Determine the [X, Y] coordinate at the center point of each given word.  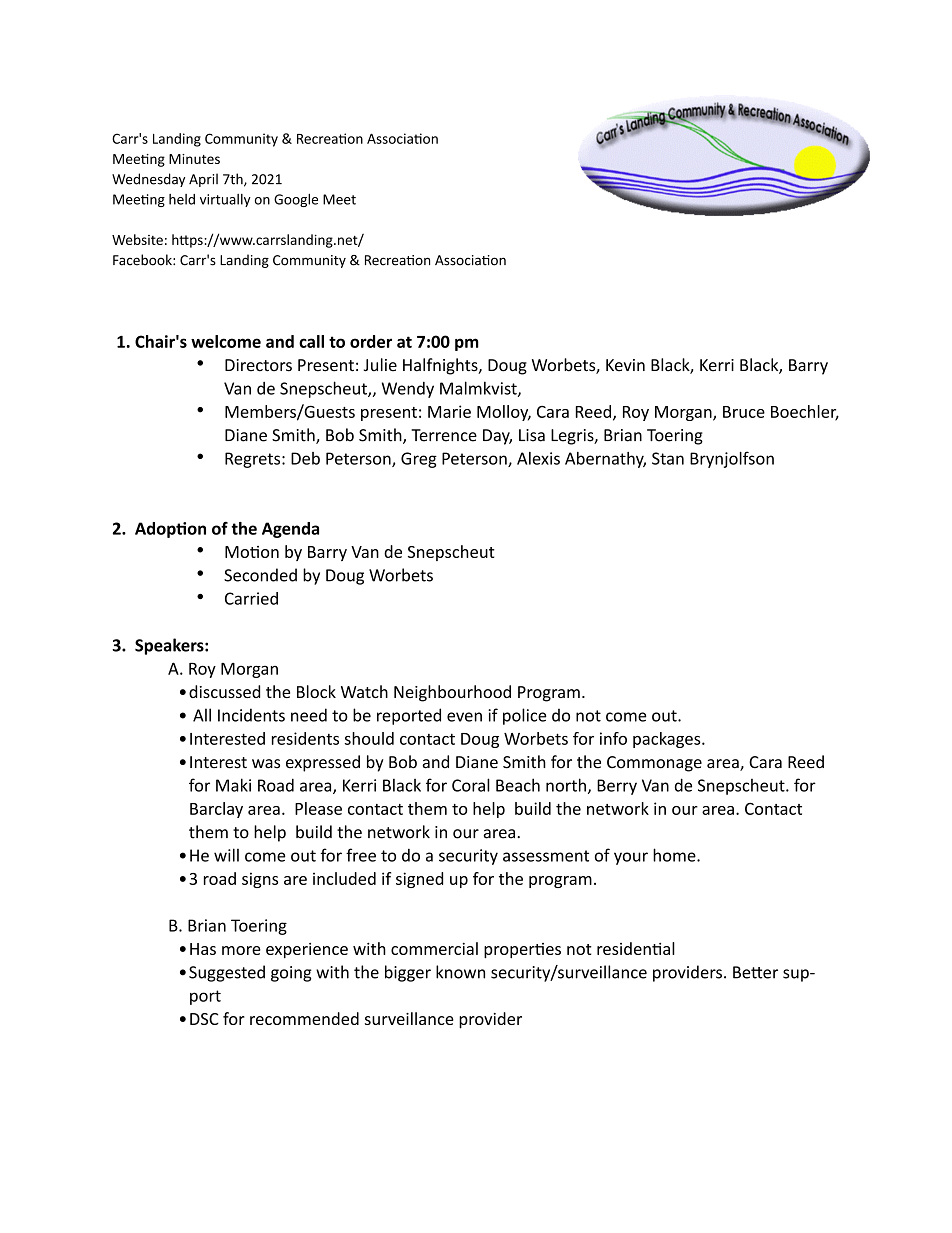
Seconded [260, 575]
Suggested [227, 973]
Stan [668, 458]
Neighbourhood [452, 693]
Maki [233, 785]
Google [296, 200]
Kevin [625, 365]
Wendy [408, 390]
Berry [617, 787]
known [460, 972]
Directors [258, 365]
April [203, 180]
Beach [518, 785]
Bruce [744, 412]
